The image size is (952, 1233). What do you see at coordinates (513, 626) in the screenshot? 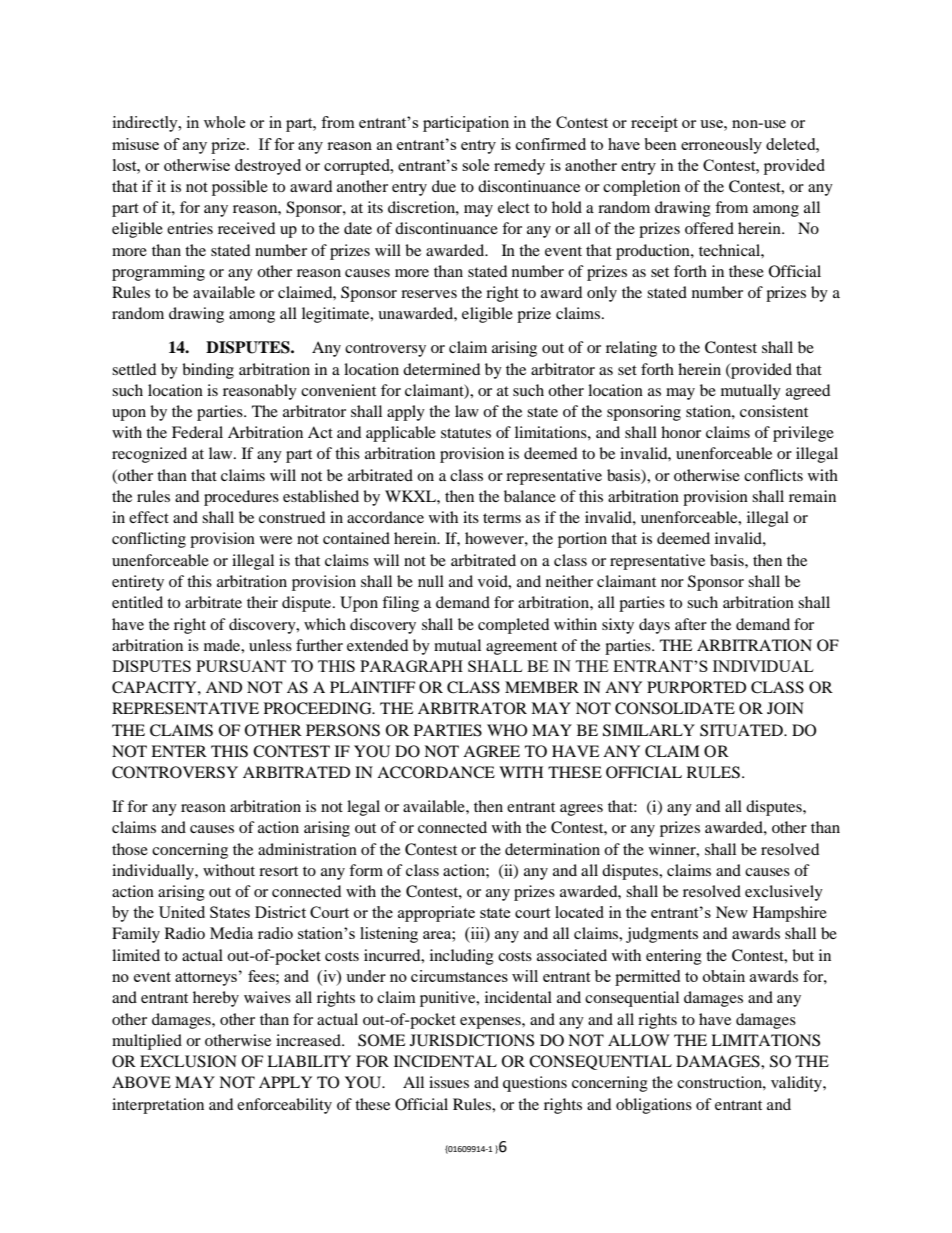
I see `completed` at bounding box center [513, 626].
